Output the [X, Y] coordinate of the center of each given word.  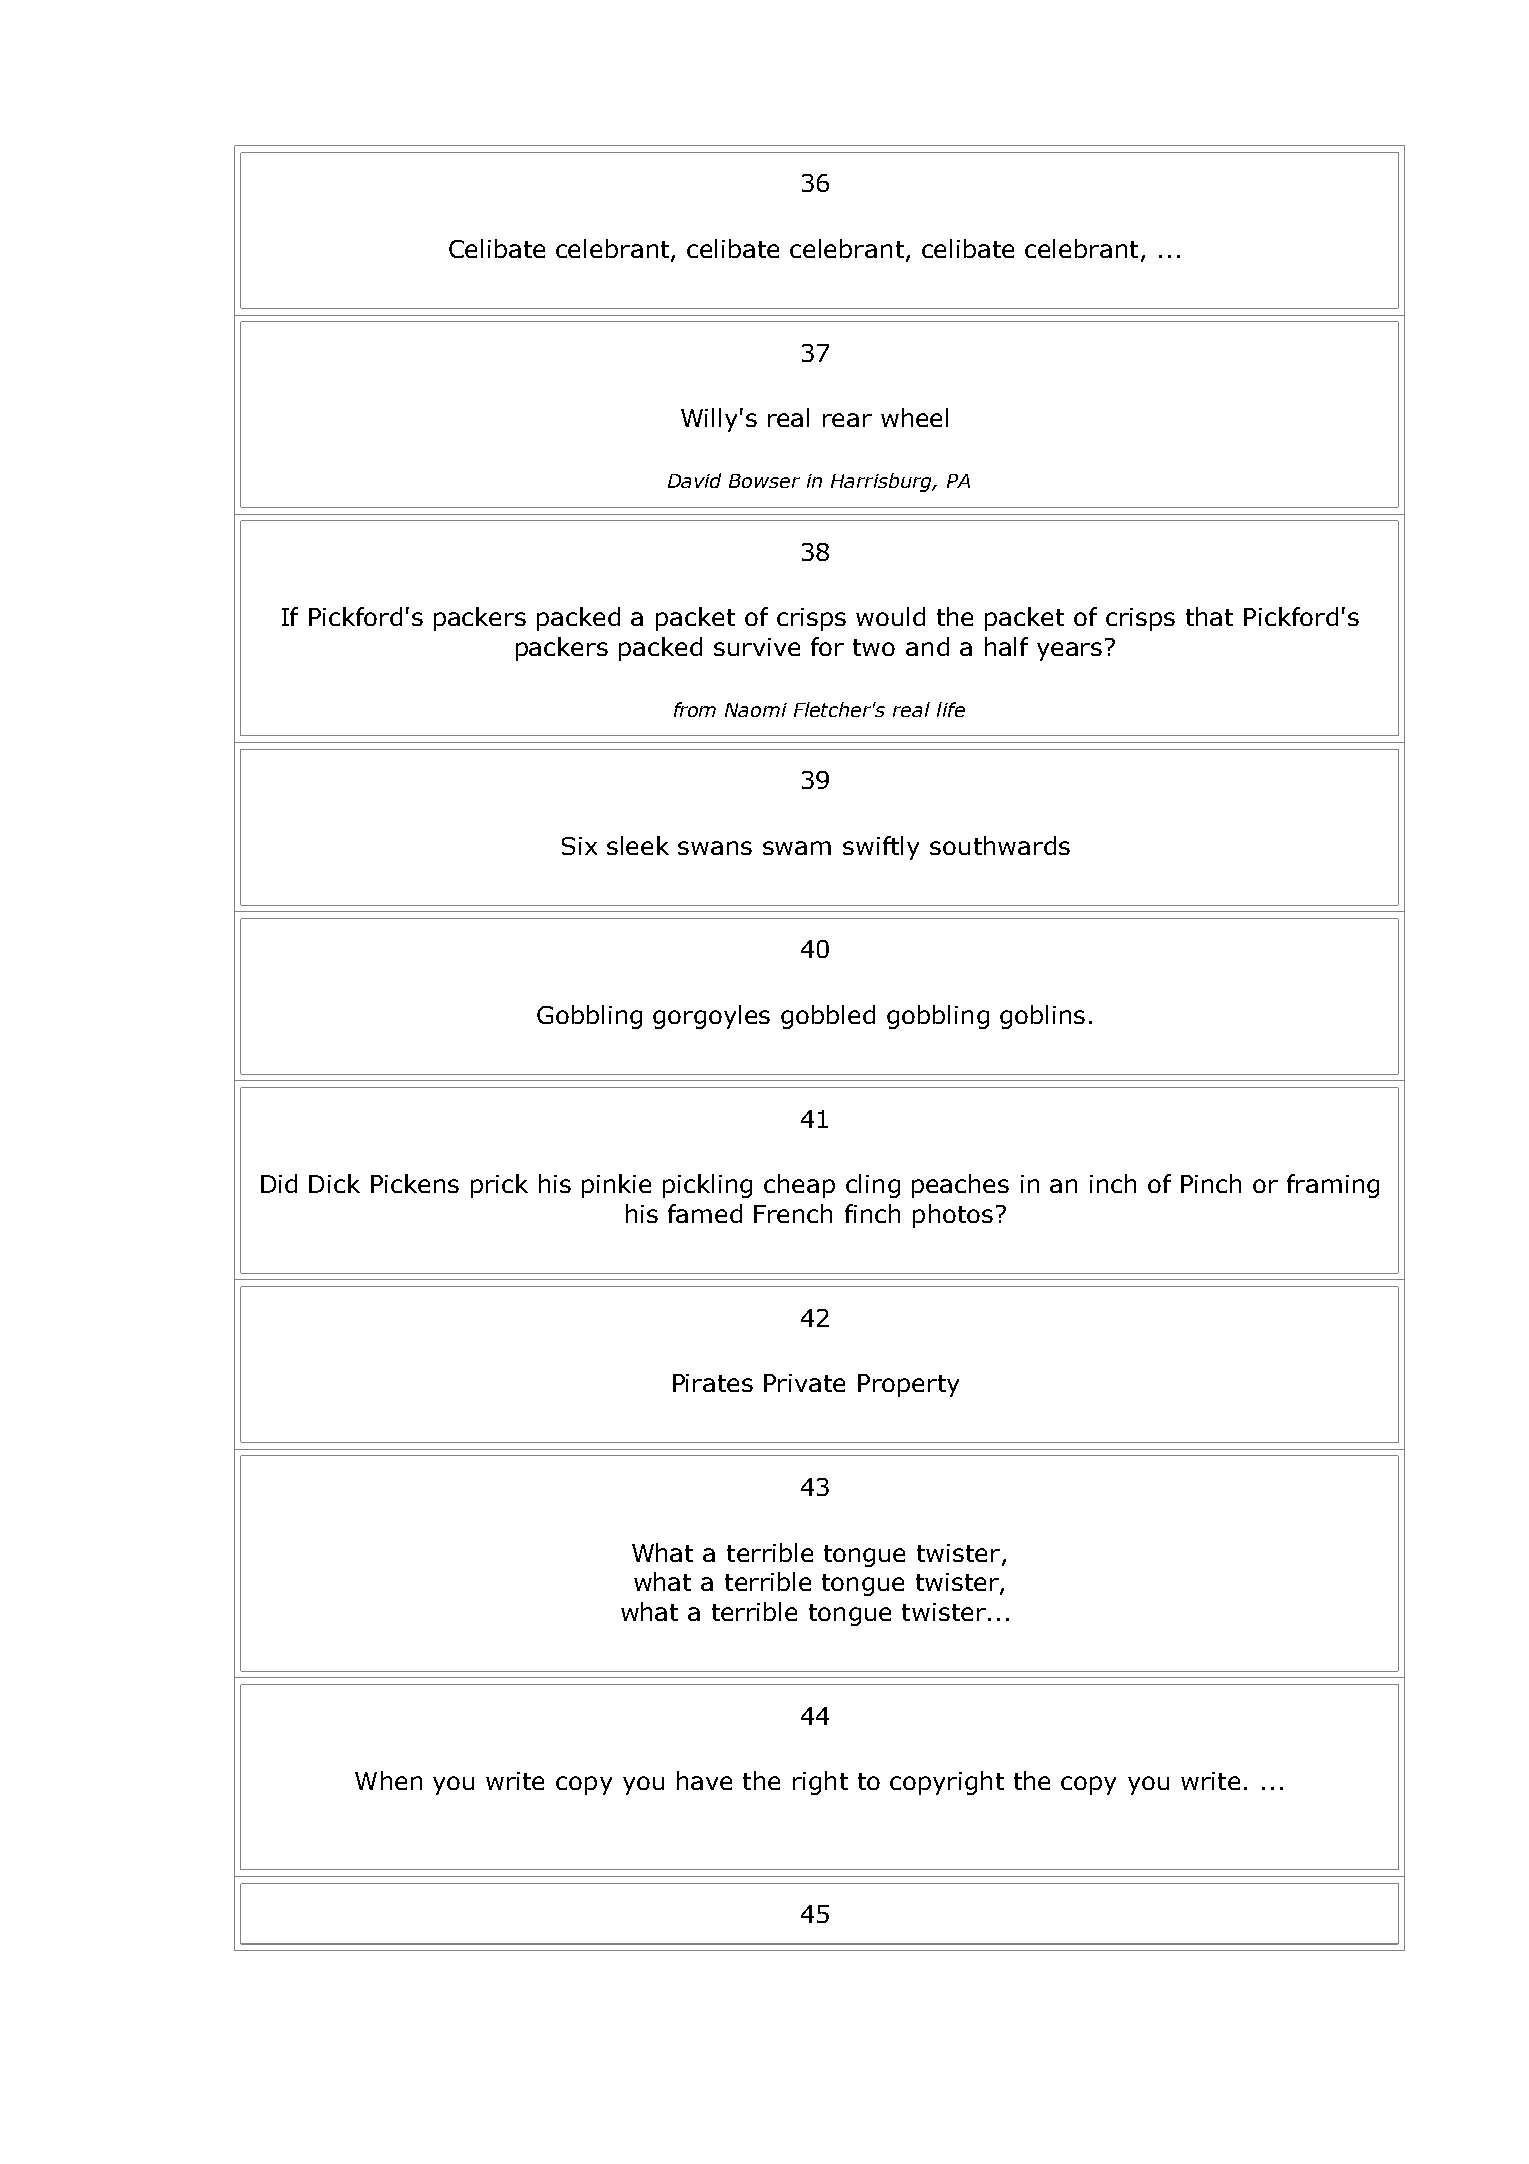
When [388, 1780]
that [1209, 616]
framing [1333, 1186]
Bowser [764, 481]
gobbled [828, 1017]
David [694, 480]
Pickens [415, 1183]
